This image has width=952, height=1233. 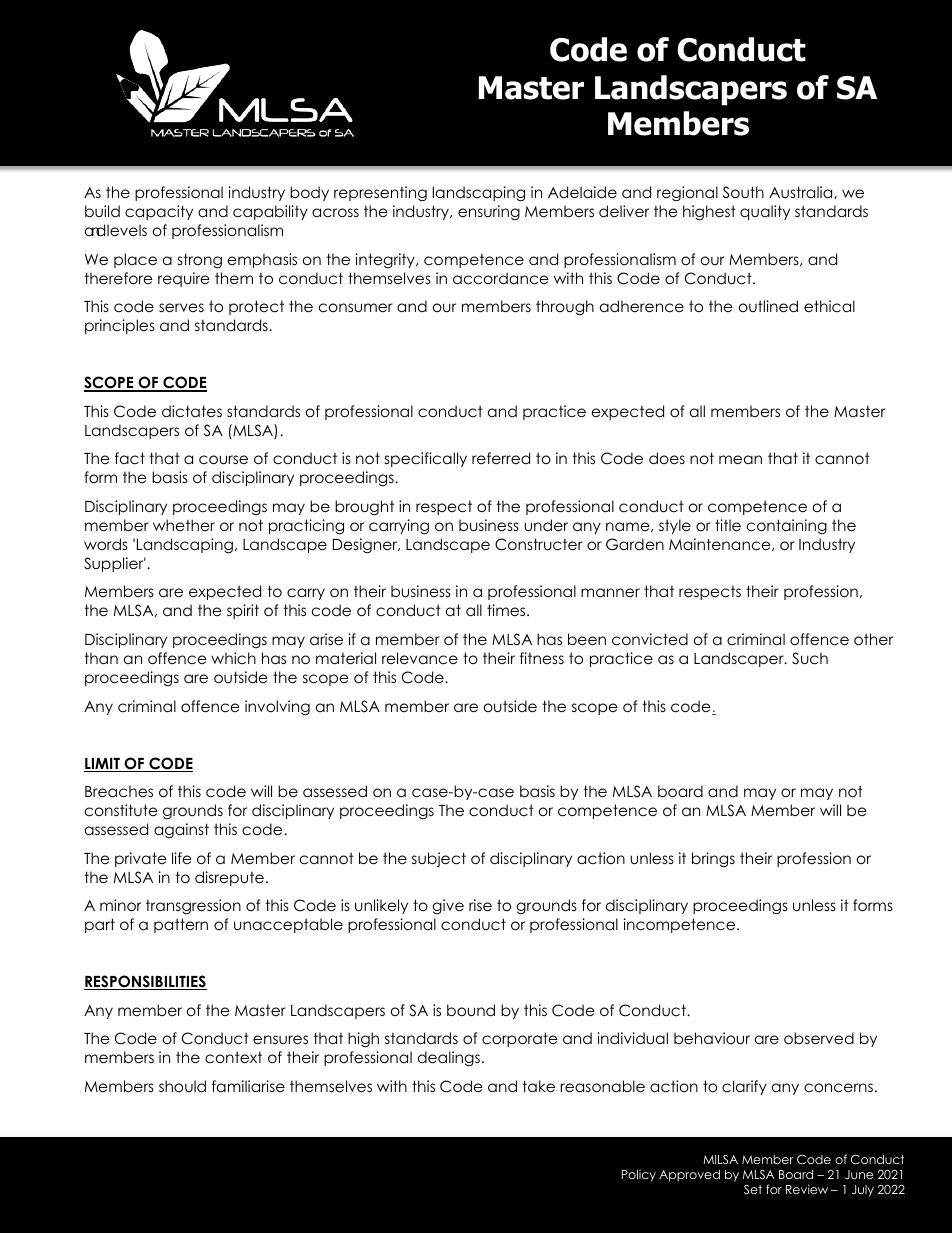 I want to click on course, so click(x=223, y=460).
